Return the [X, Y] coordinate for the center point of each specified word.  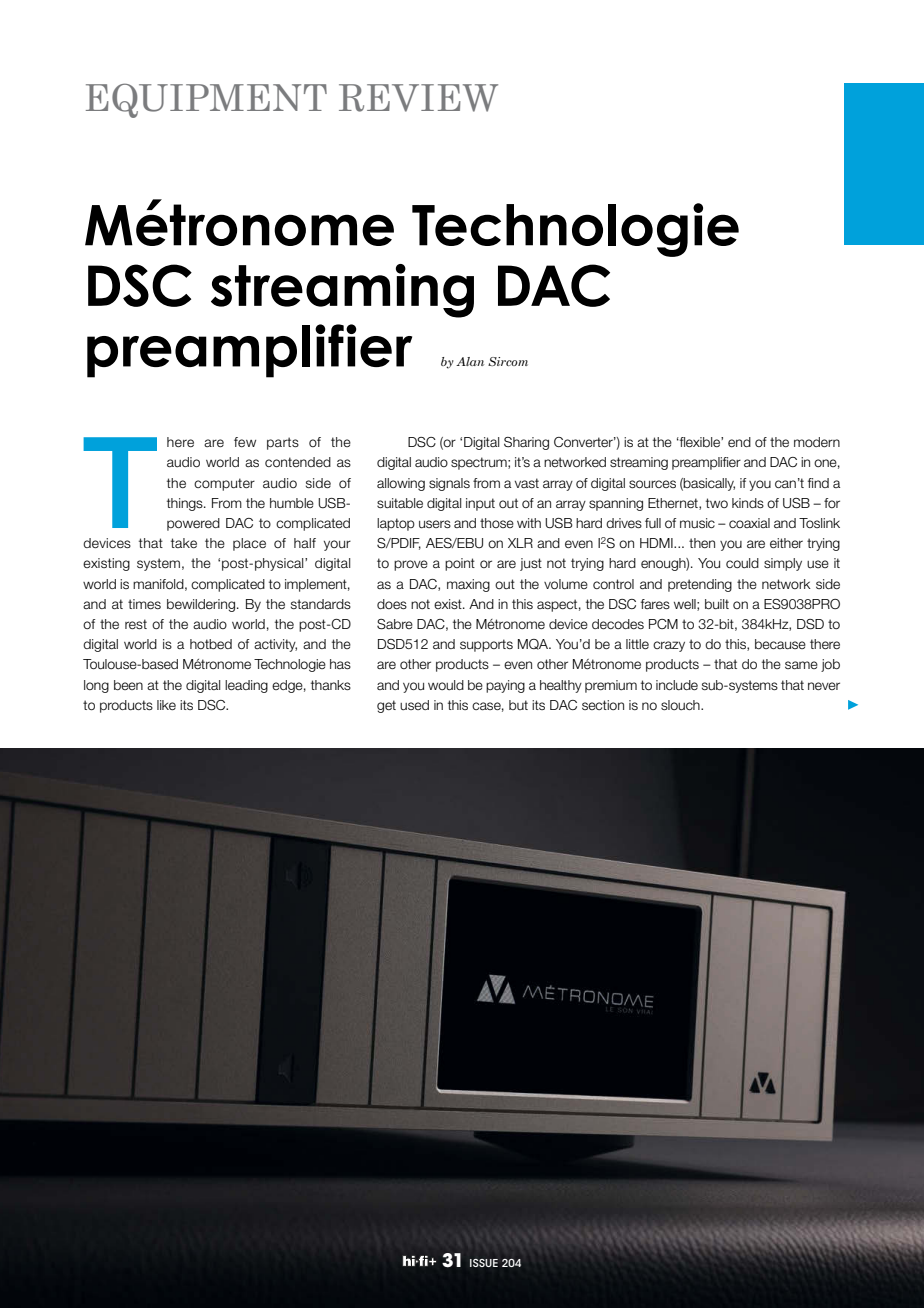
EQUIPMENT [206, 100]
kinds [748, 503]
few [245, 442]
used [414, 705]
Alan [470, 361]
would [446, 685]
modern [817, 442]
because [780, 644]
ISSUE [484, 1263]
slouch [681, 705]
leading [246, 686]
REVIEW [418, 98]
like [166, 705]
